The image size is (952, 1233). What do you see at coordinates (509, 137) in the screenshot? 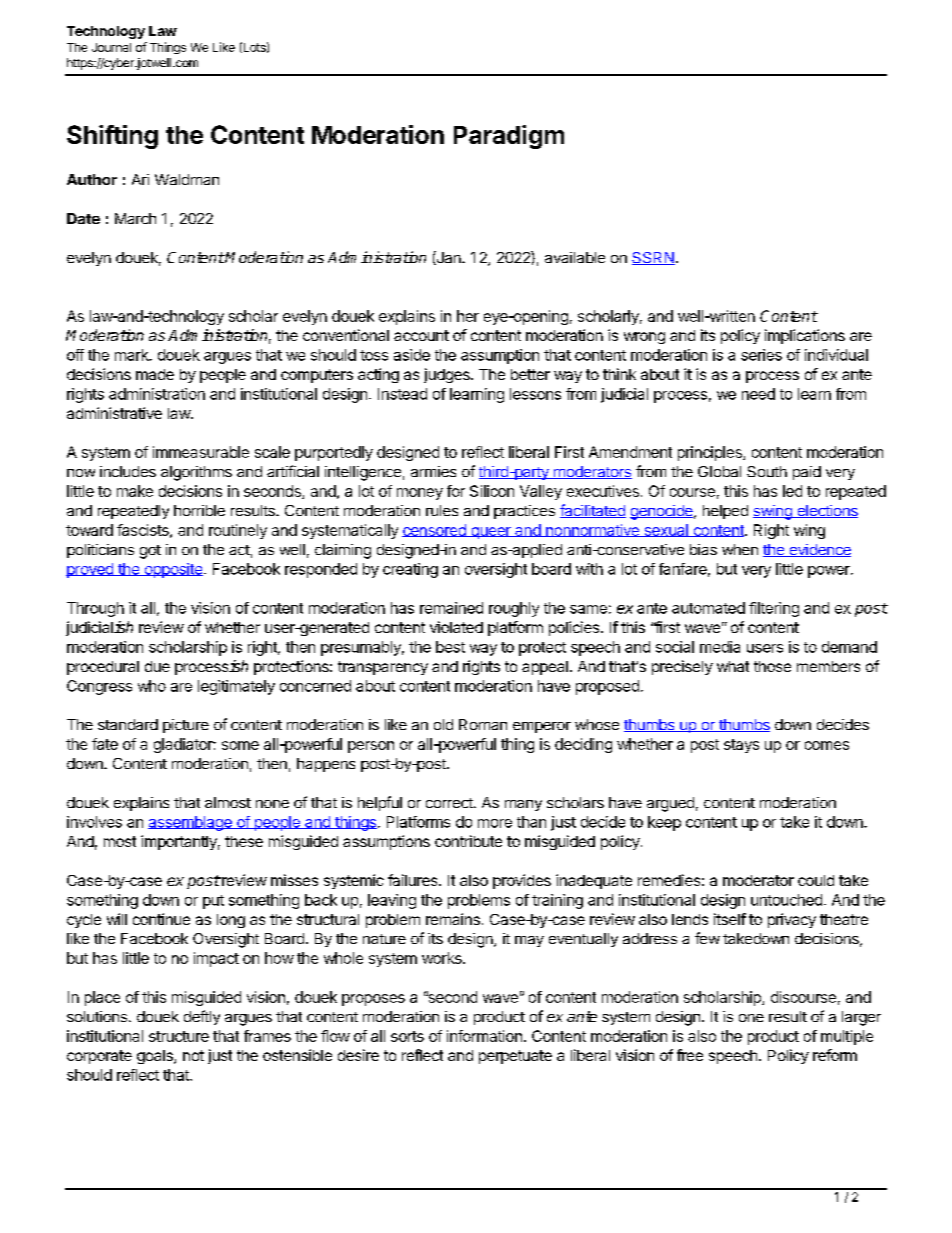
I see `Paradigm` at bounding box center [509, 137].
